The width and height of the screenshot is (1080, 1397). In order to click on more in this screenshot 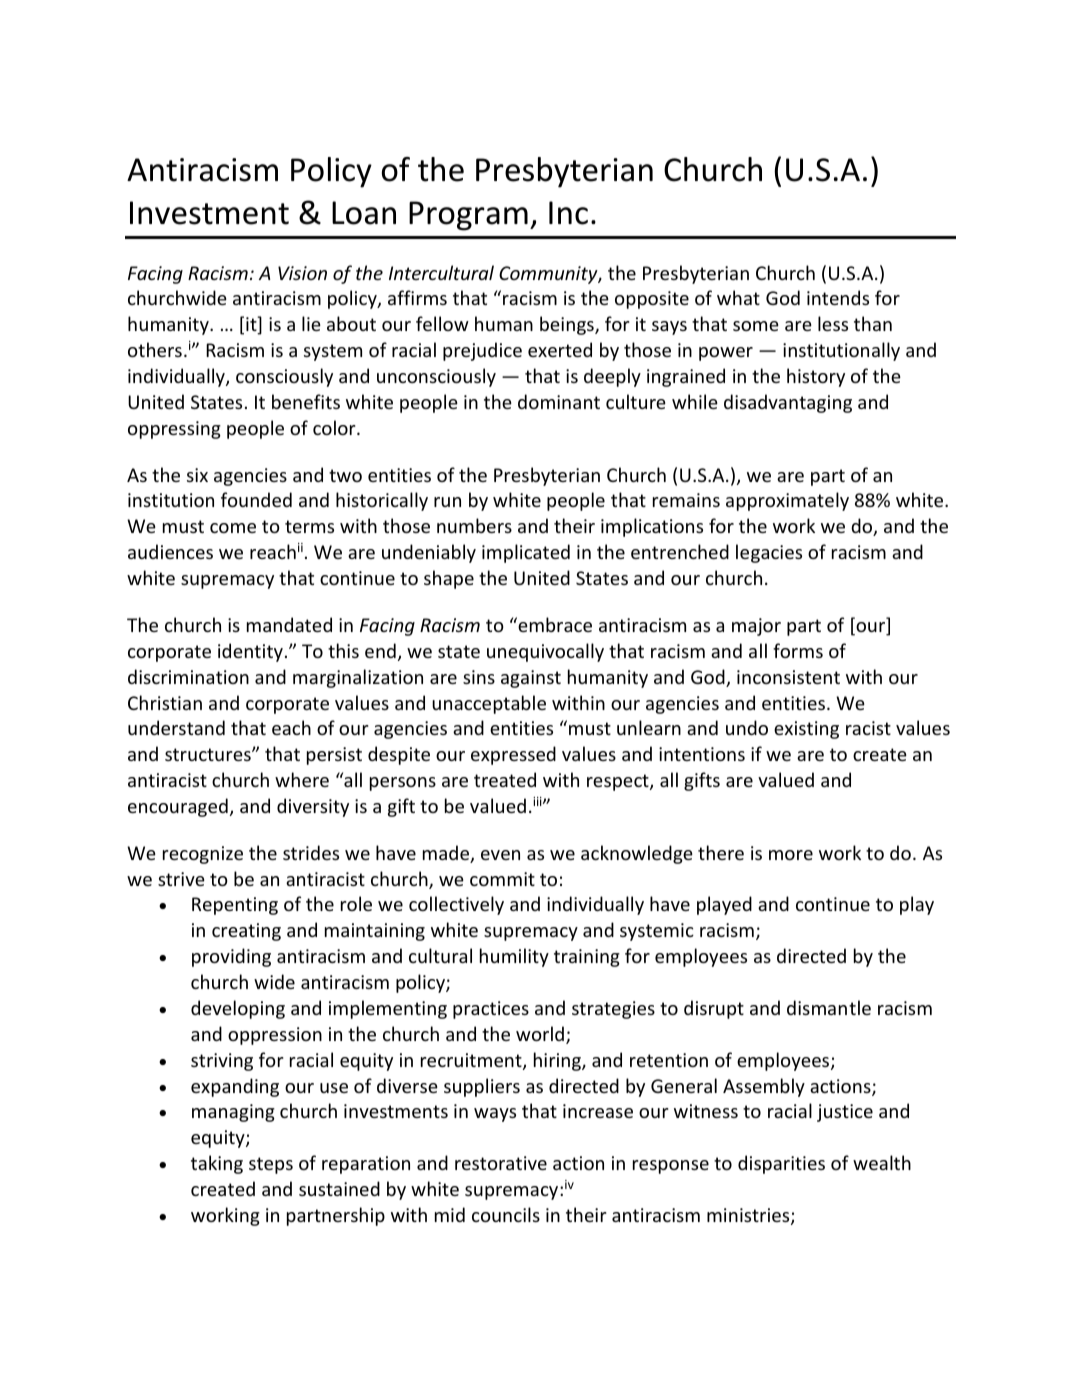, I will do `click(791, 855)`.
